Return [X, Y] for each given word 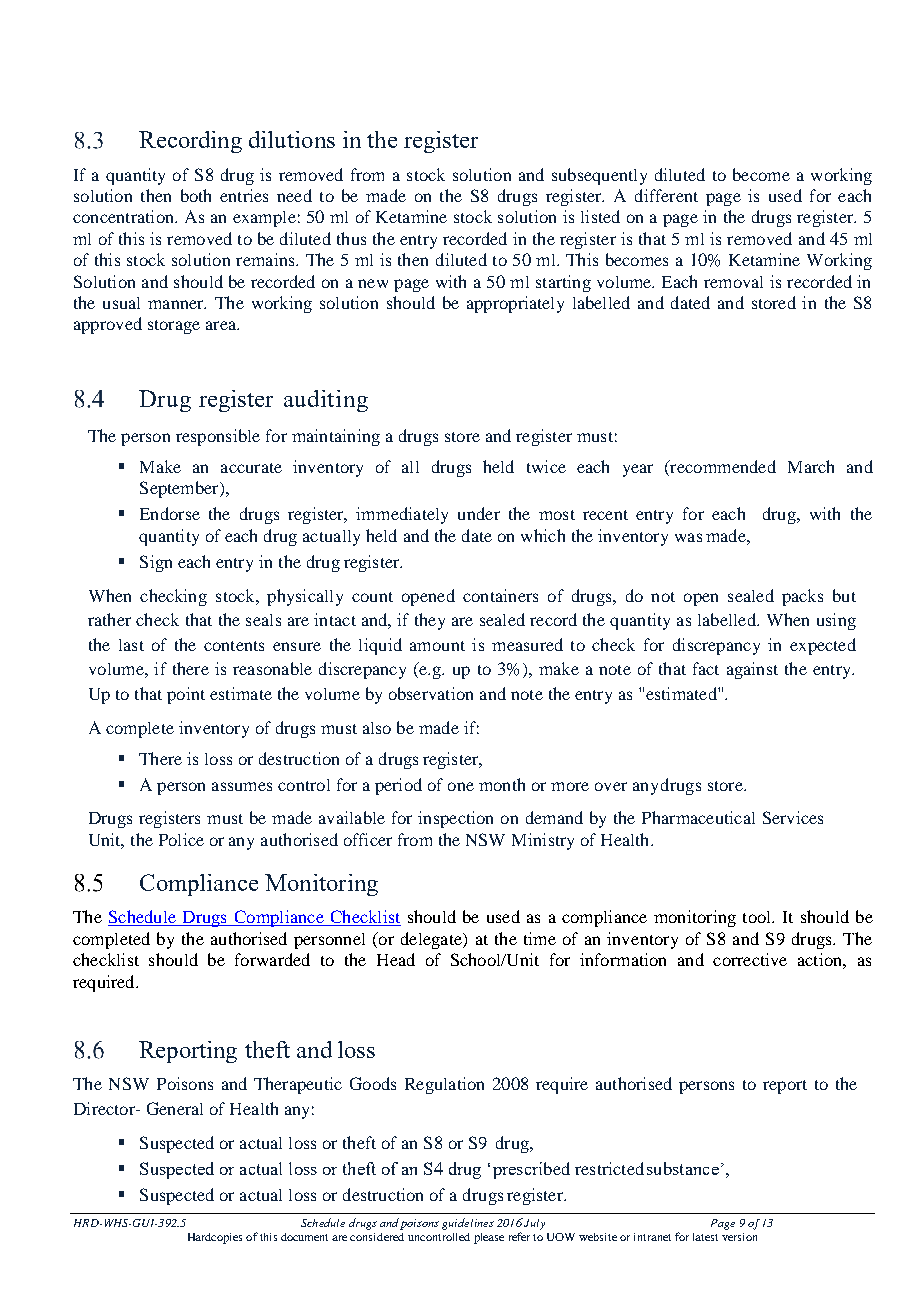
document [304, 1237]
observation [431, 693]
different [666, 195]
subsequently [599, 176]
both [196, 195]
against [752, 670]
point [186, 695]
